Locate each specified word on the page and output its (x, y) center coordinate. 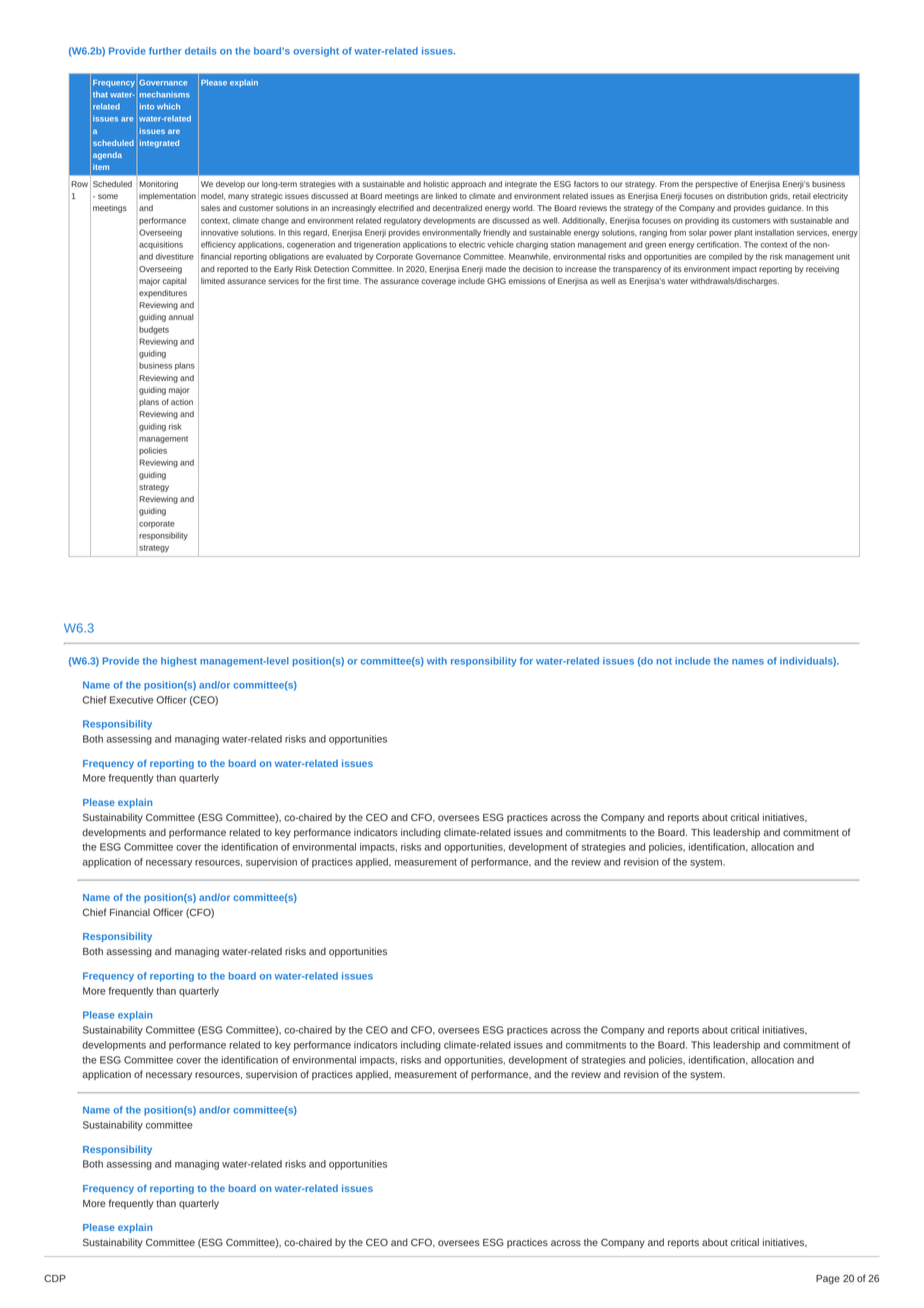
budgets (154, 330)
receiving (822, 270)
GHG (496, 281)
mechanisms (165, 94)
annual (181, 317)
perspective (716, 185)
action (182, 402)
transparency (637, 270)
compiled (725, 257)
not (664, 661)
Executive (131, 700)
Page (828, 1279)
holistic (436, 184)
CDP (55, 1278)
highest (179, 662)
